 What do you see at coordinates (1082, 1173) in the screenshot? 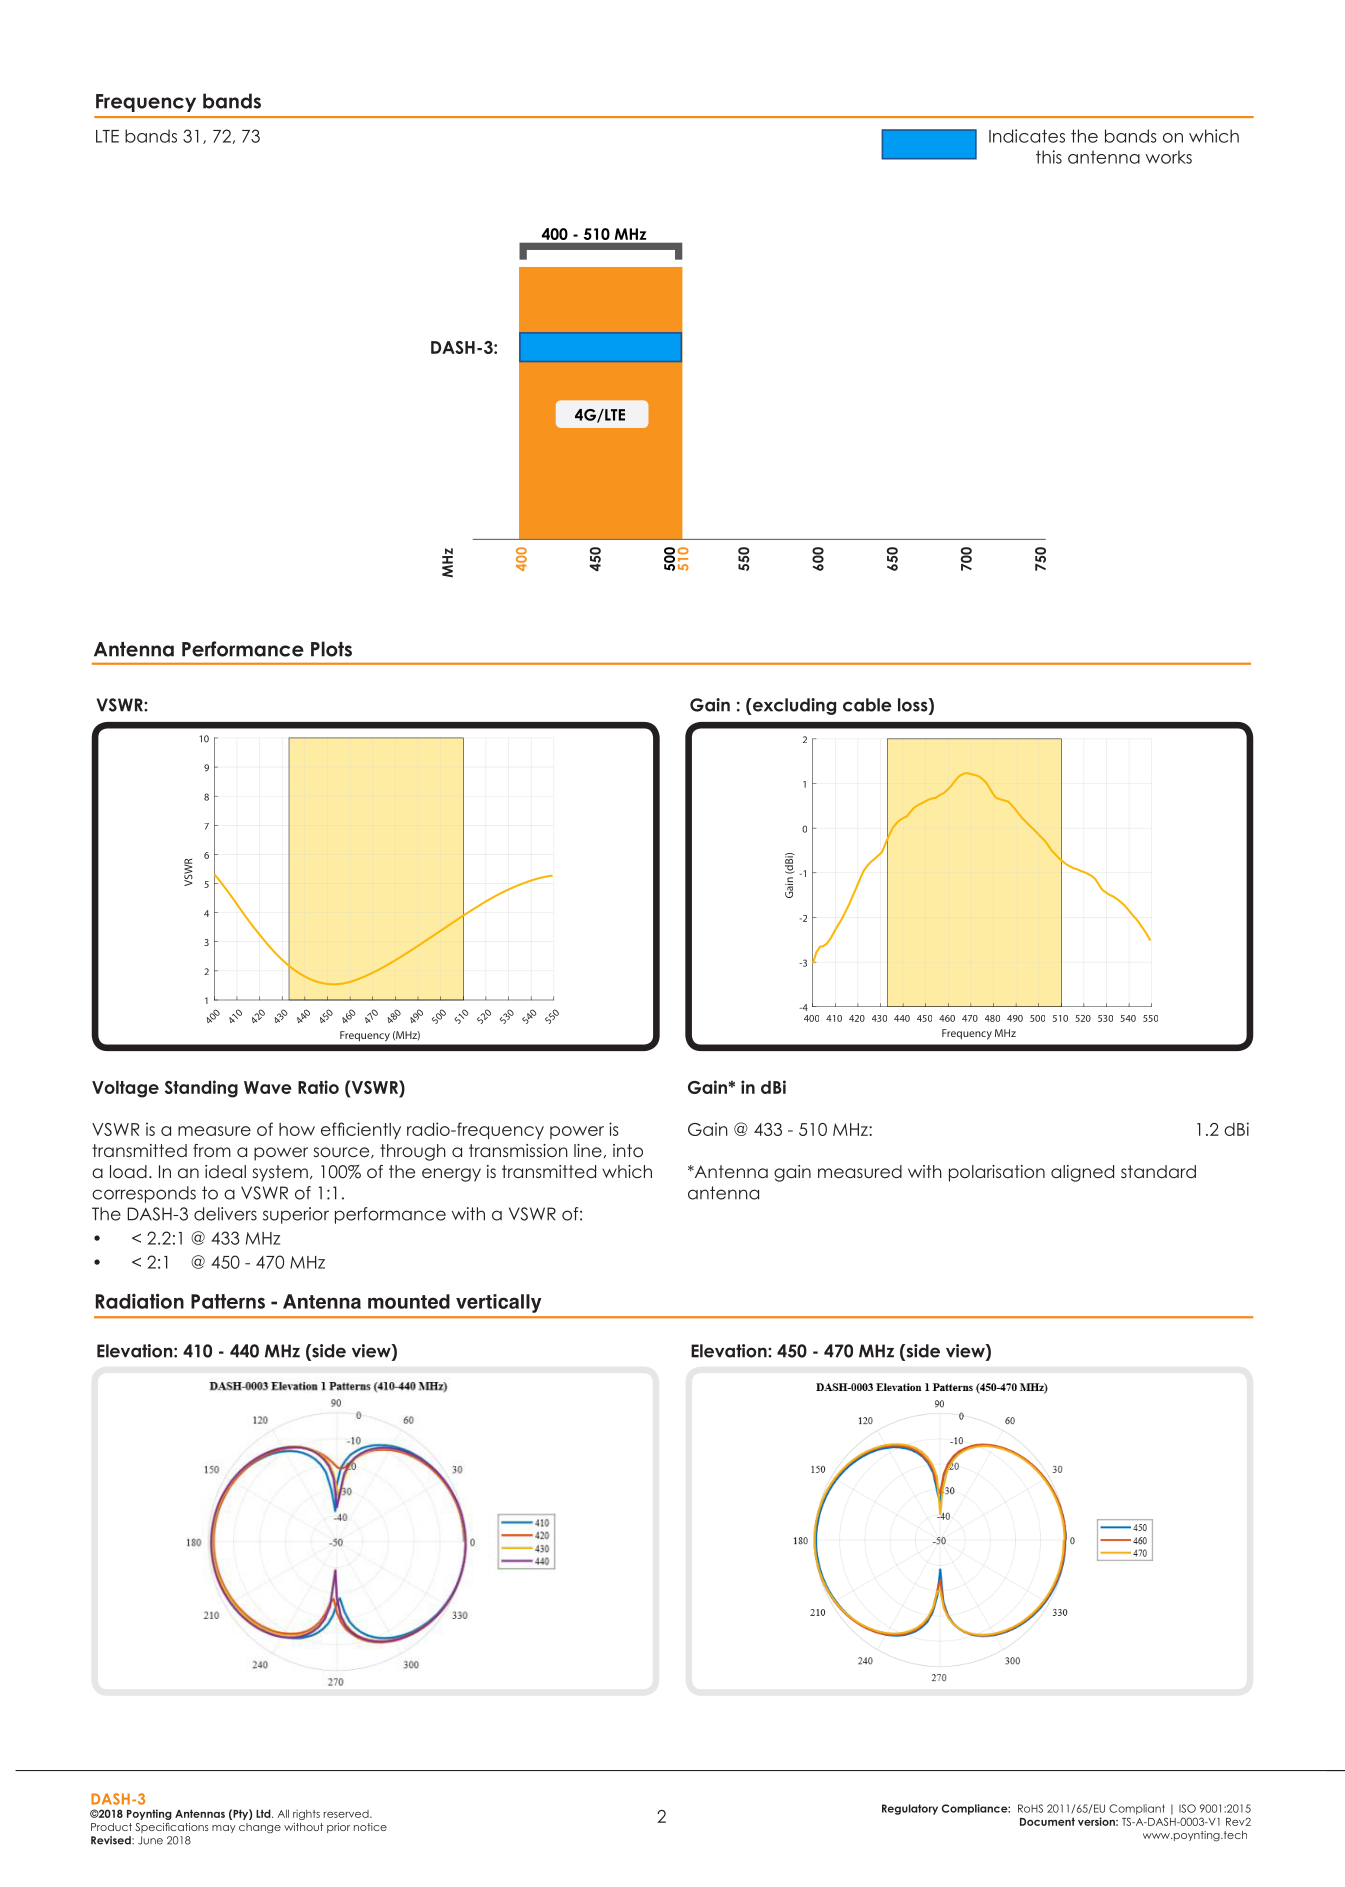
I see `aligned` at bounding box center [1082, 1173].
